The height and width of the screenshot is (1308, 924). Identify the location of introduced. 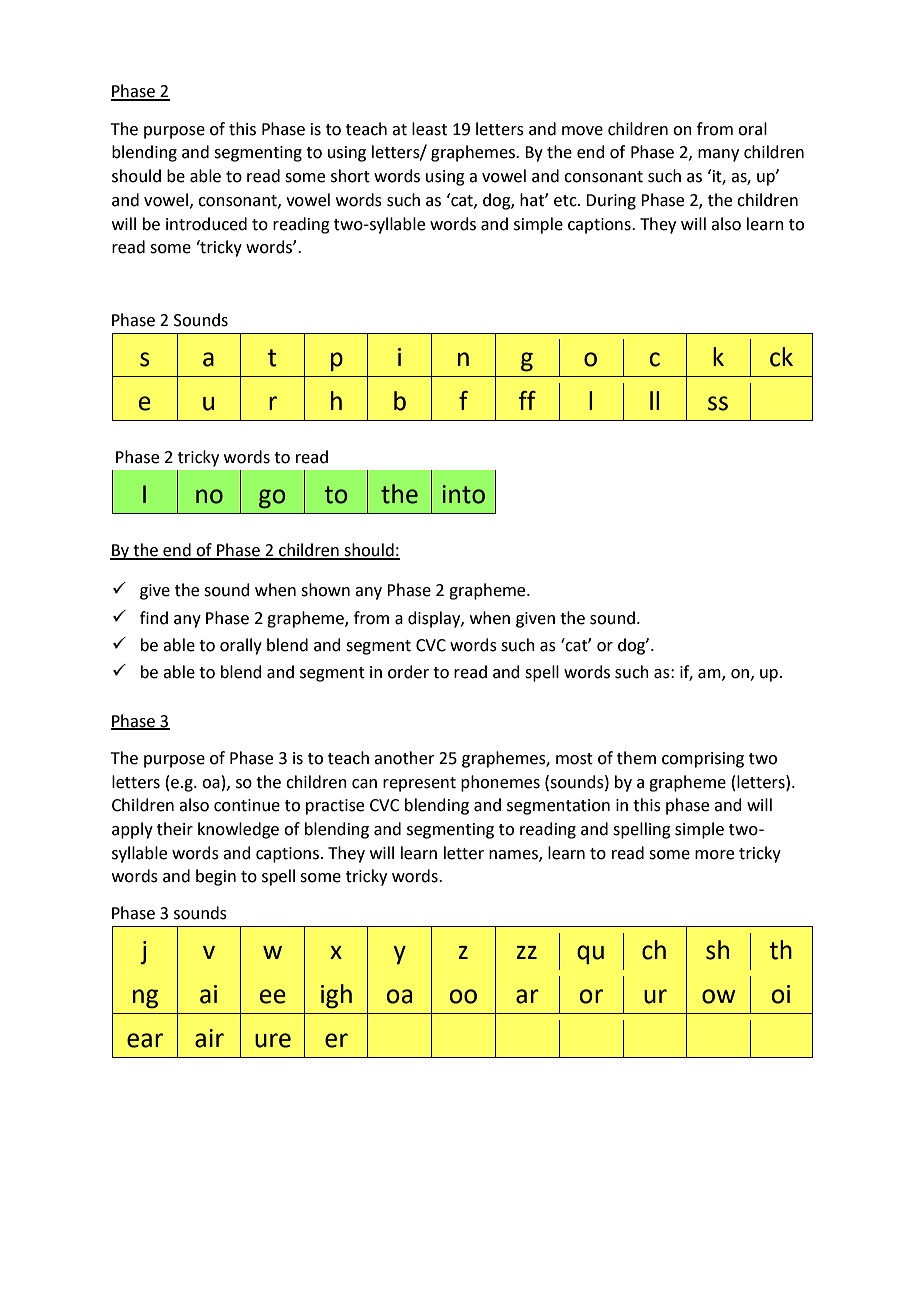
(206, 224).
